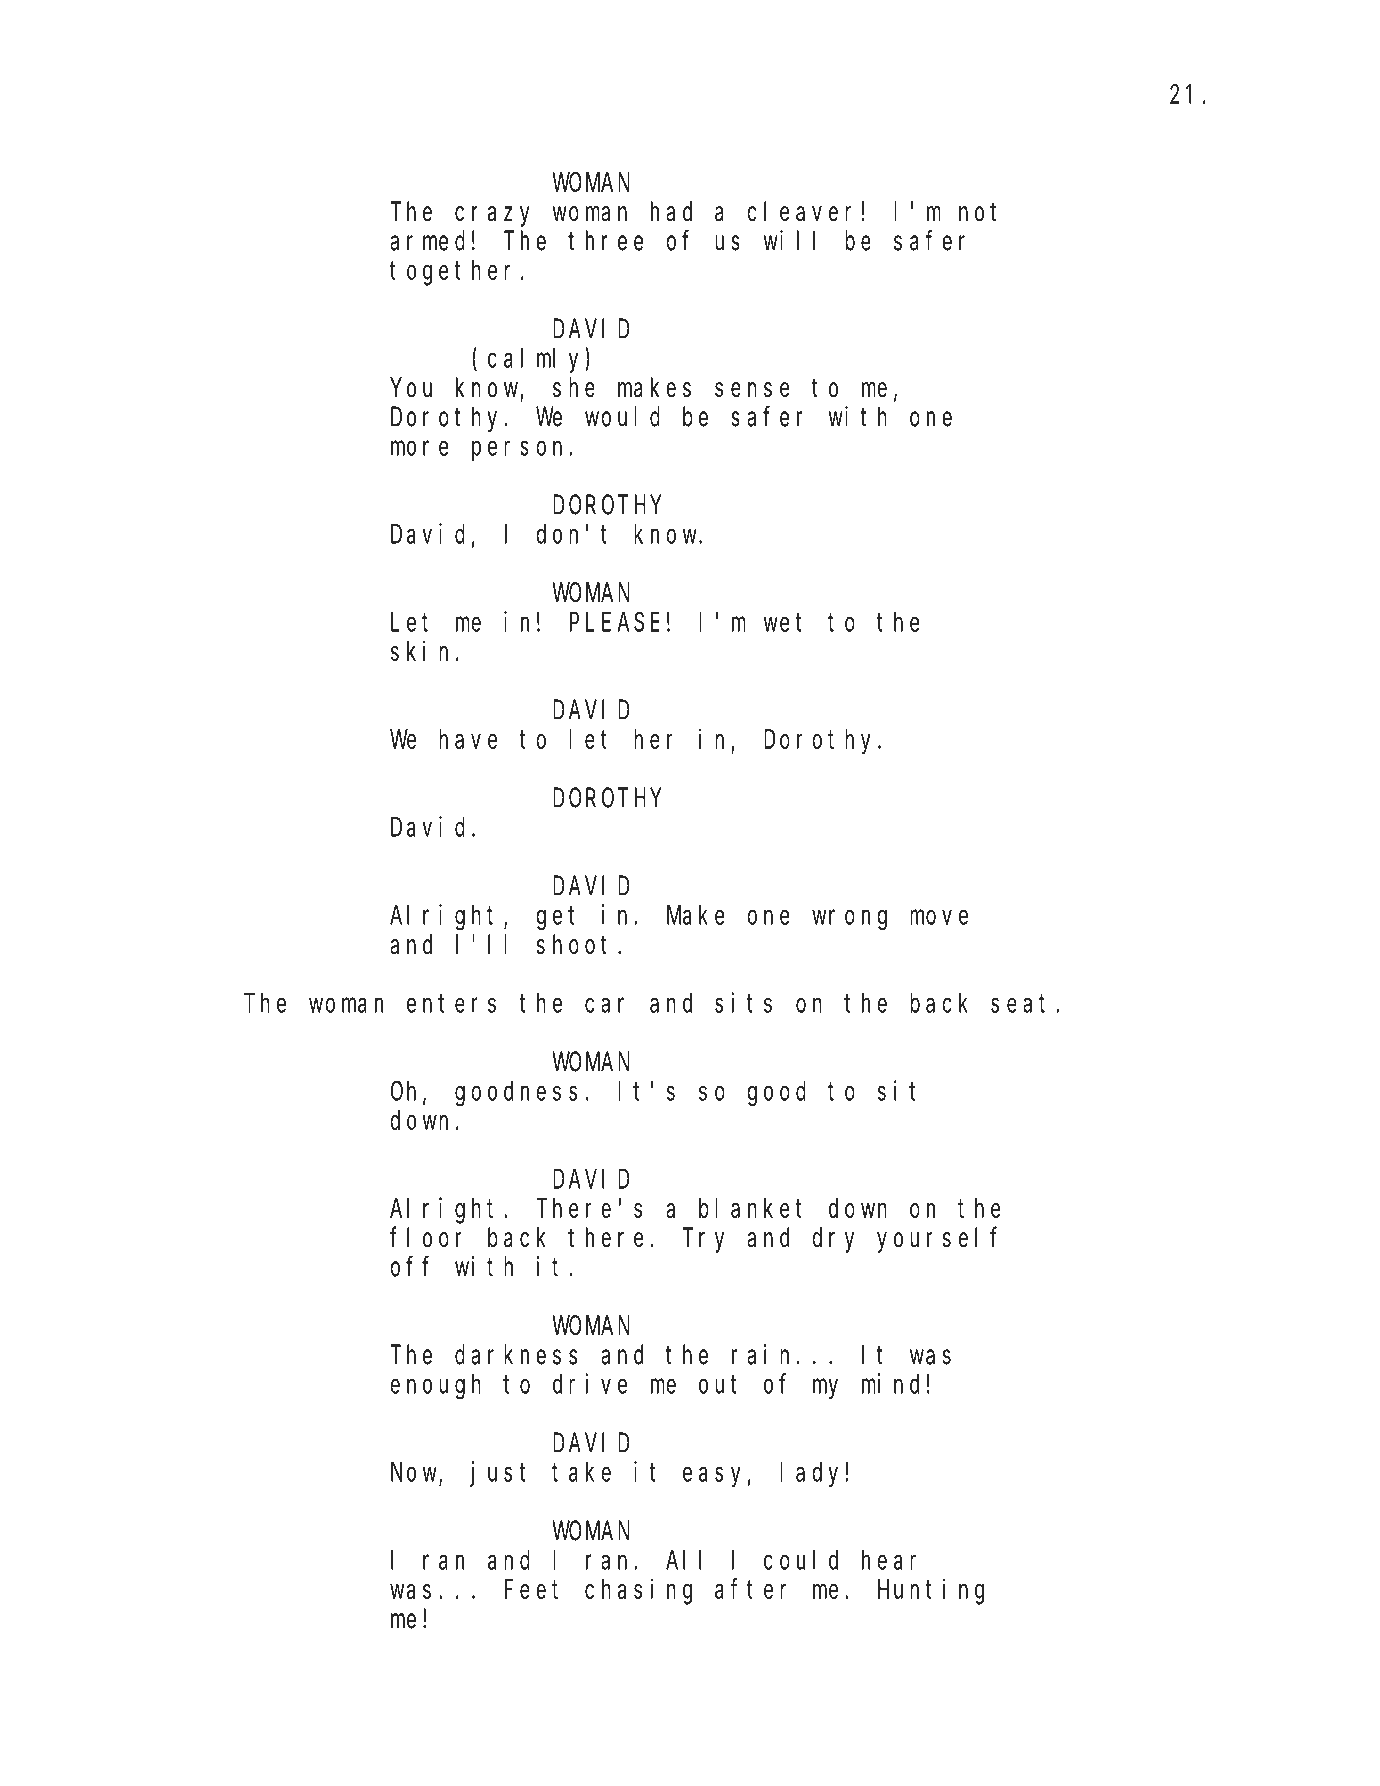  What do you see at coordinates (849, 920) in the screenshot?
I see `wrong` at bounding box center [849, 920].
